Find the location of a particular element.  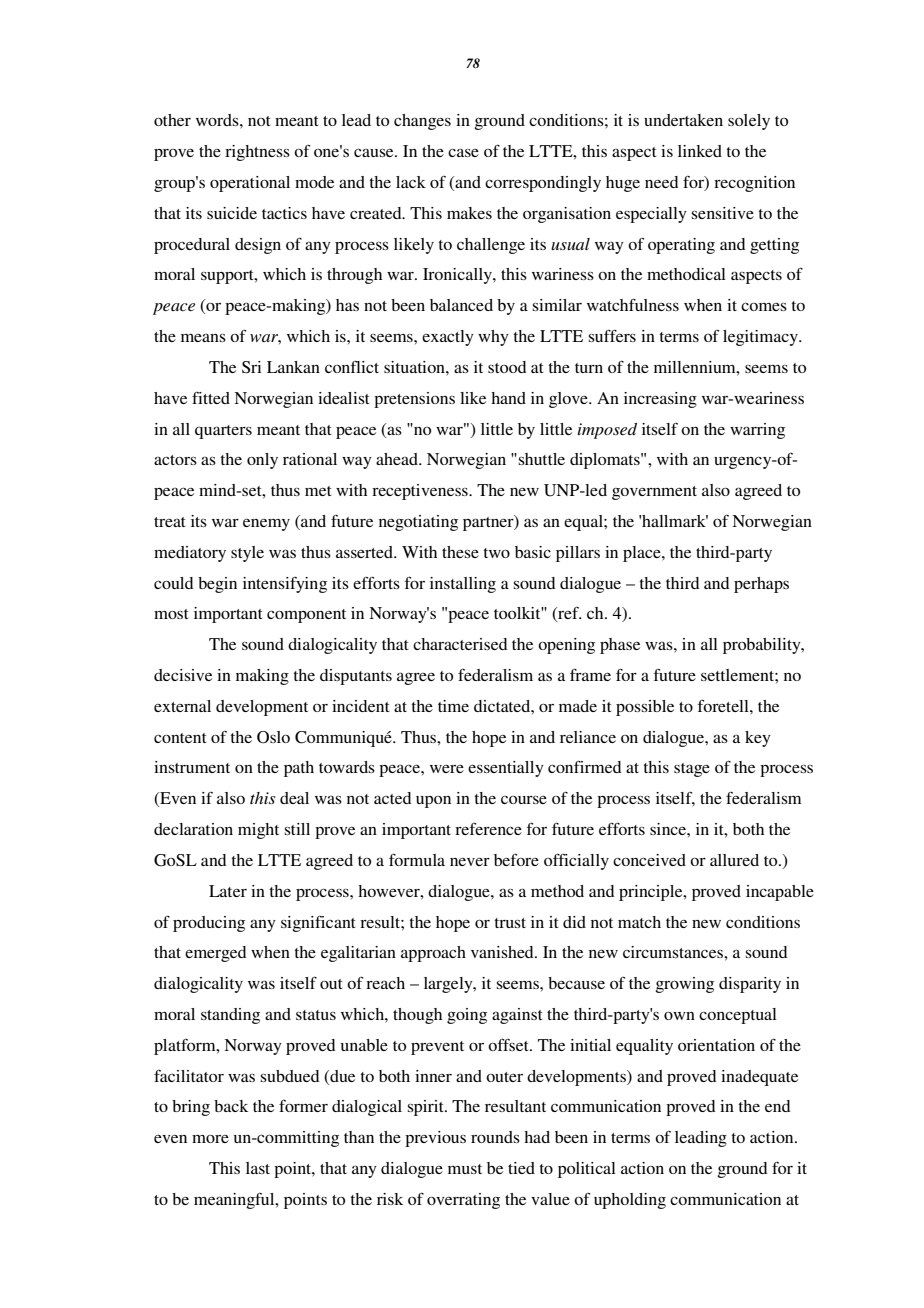

possible is located at coordinates (645, 708).
